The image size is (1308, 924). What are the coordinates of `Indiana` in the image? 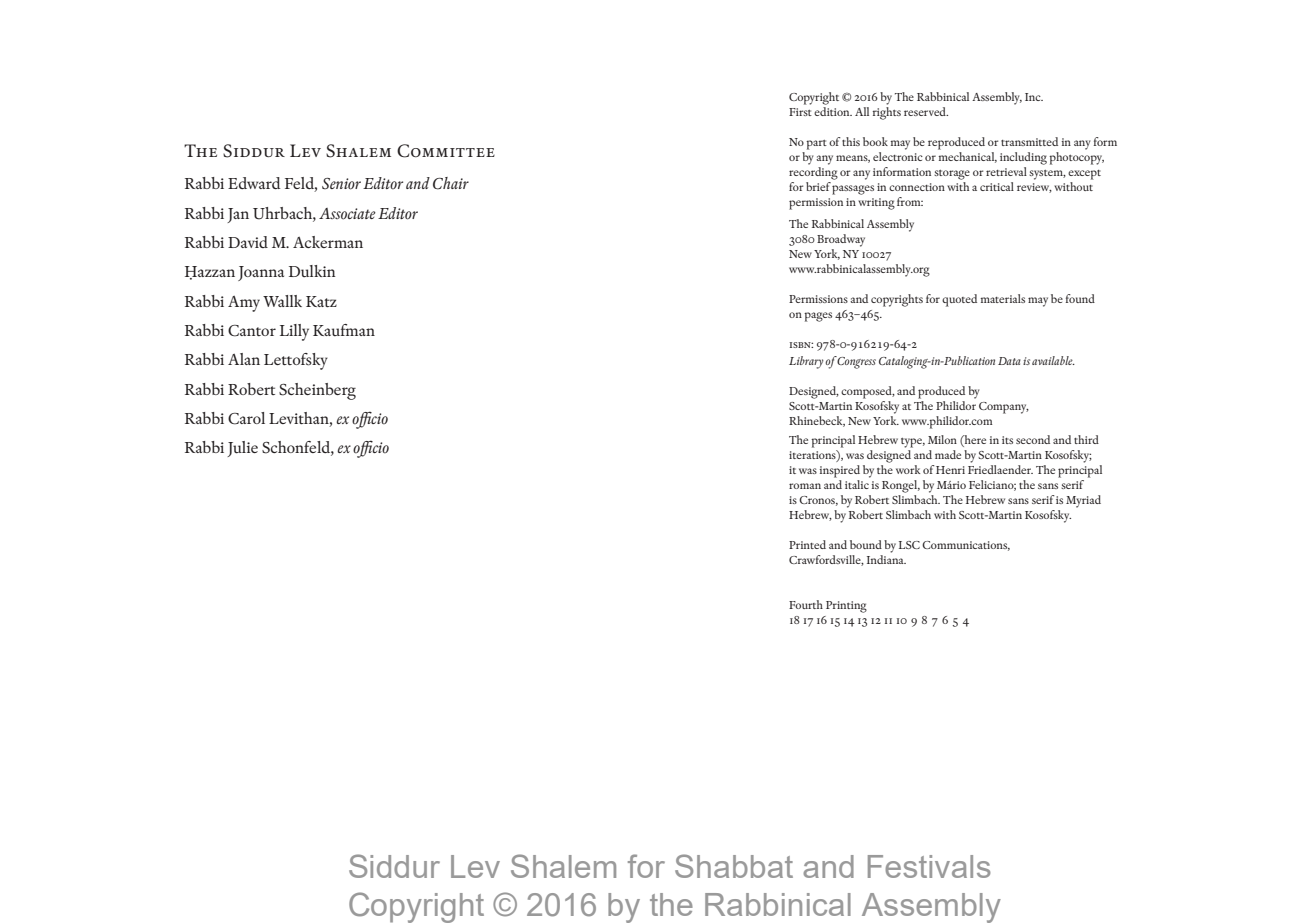 It's located at (886, 559).
